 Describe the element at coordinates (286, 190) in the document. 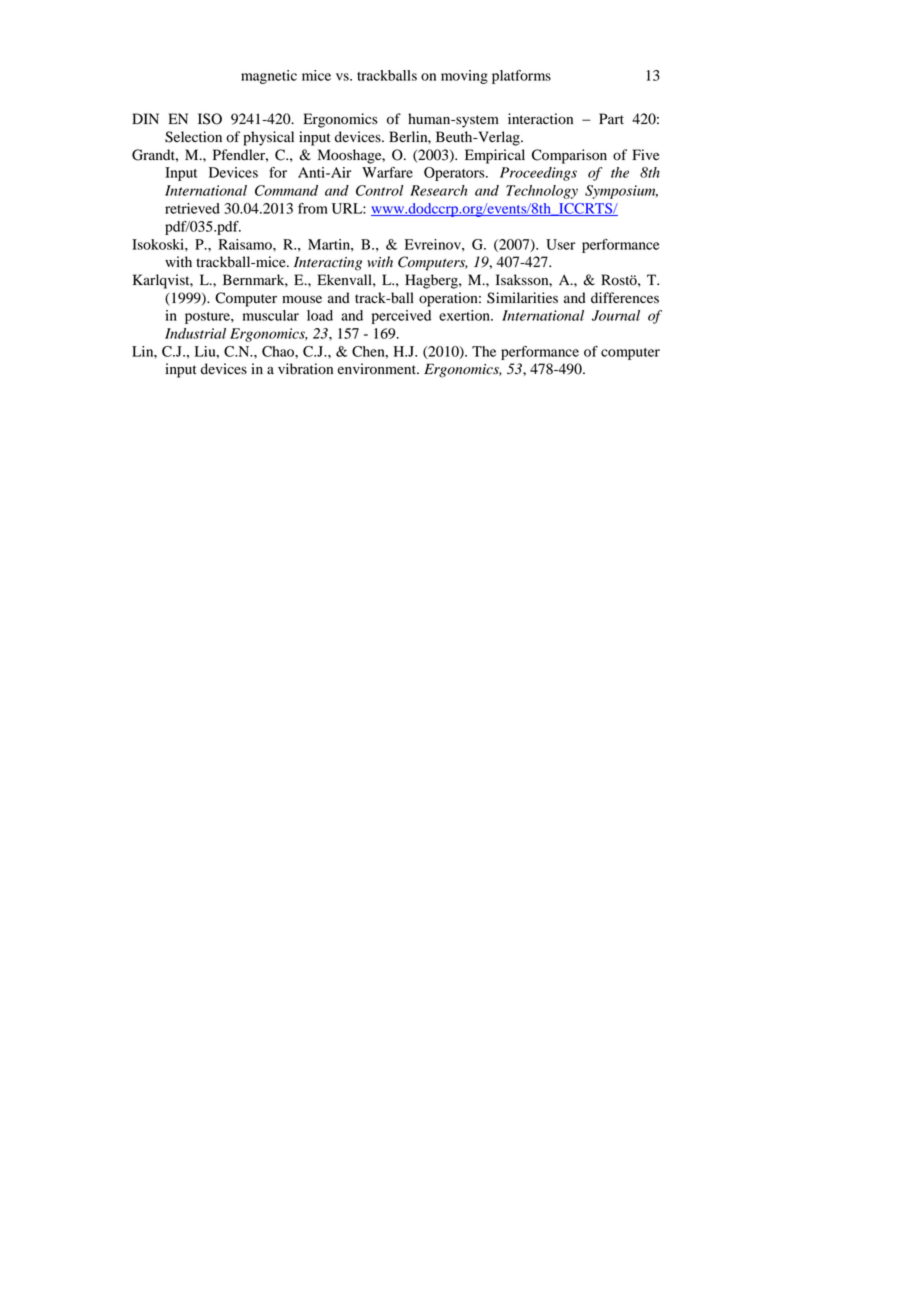

I see `Command` at that location.
